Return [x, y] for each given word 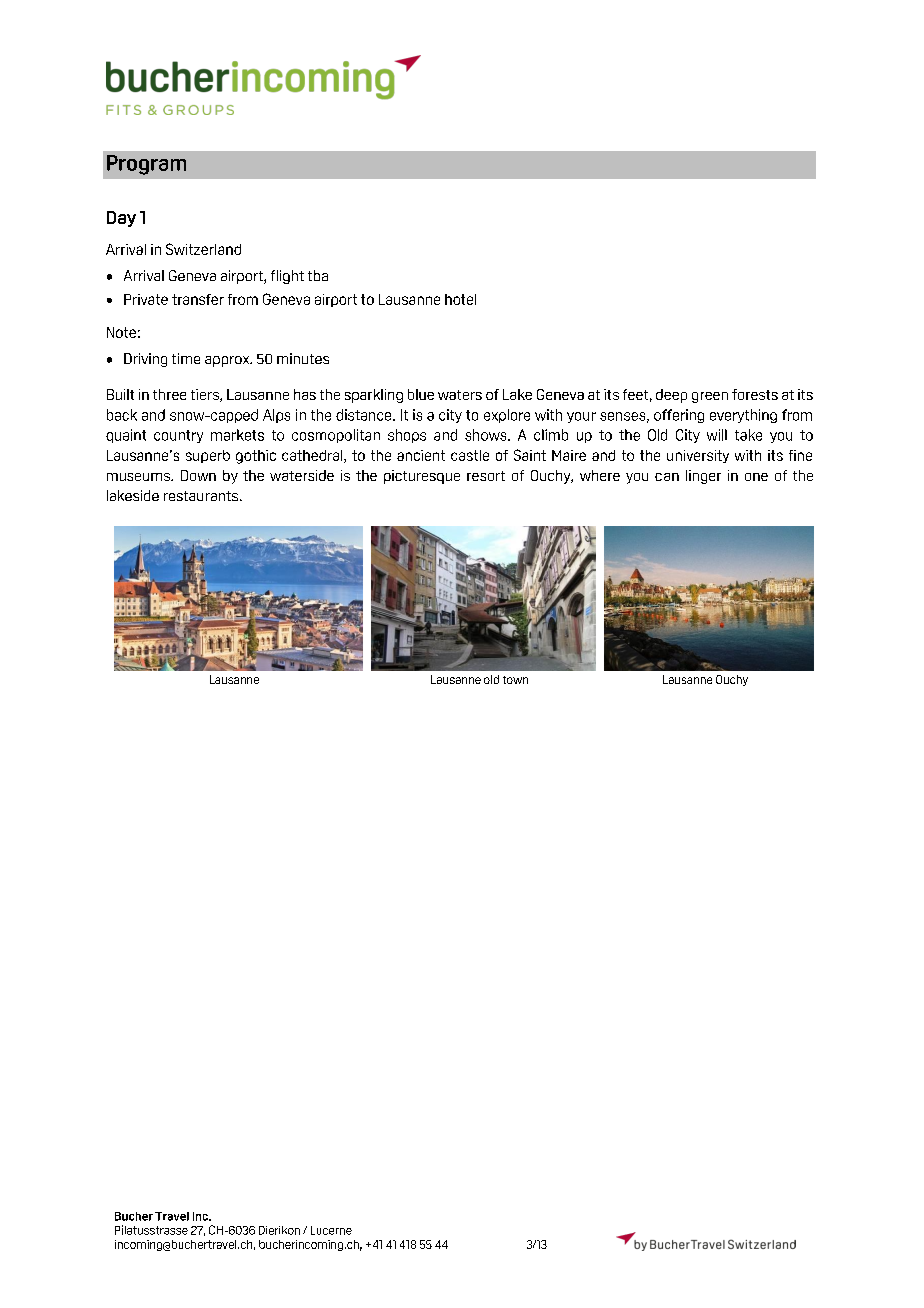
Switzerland [203, 249]
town [515, 680]
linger [703, 477]
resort [486, 476]
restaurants [201, 496]
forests [755, 394]
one [756, 477]
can [667, 477]
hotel [460, 299]
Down [198, 475]
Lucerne [331, 1230]
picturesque [422, 477]
